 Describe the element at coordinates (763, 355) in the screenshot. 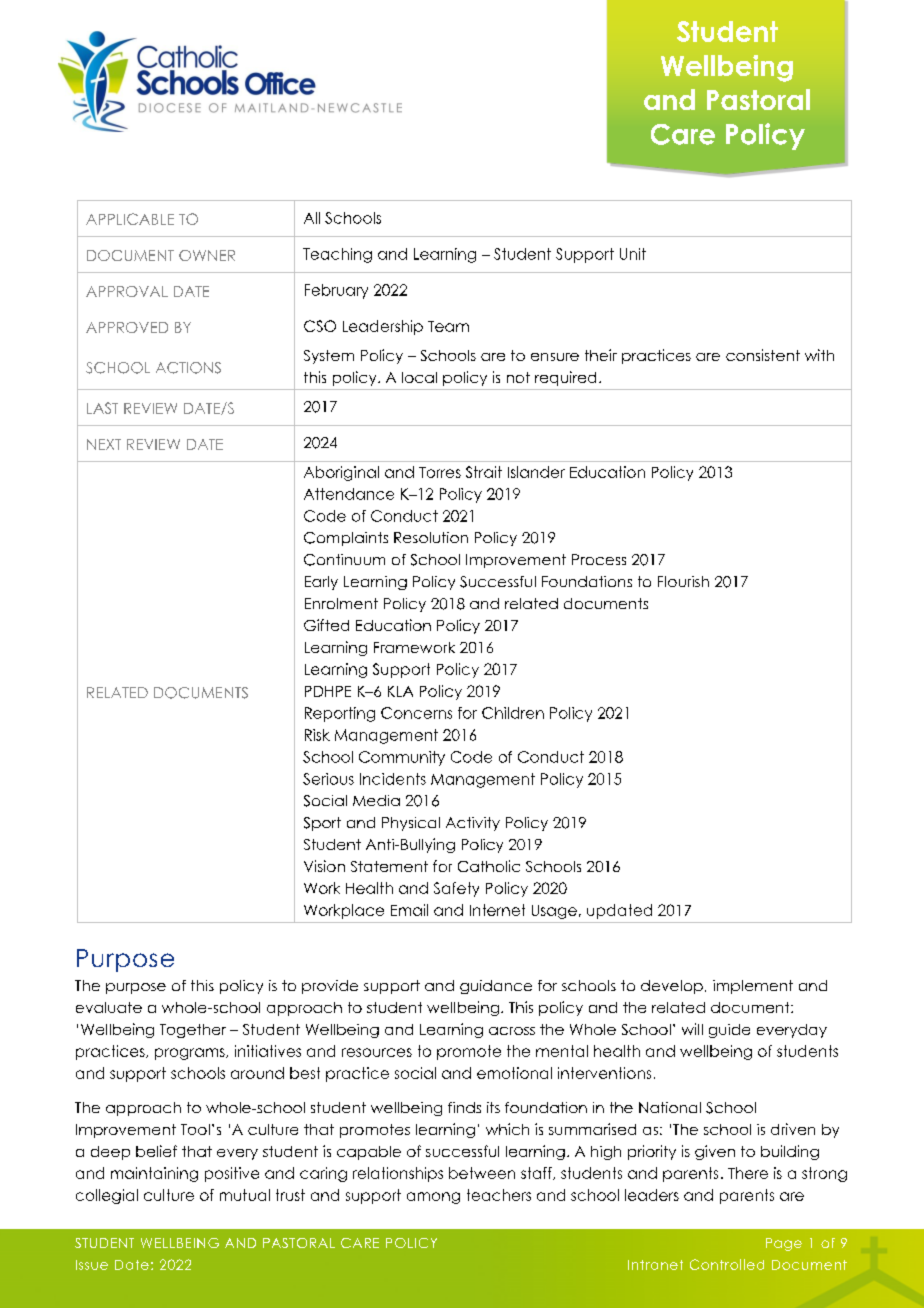

I see `consistent` at that location.
